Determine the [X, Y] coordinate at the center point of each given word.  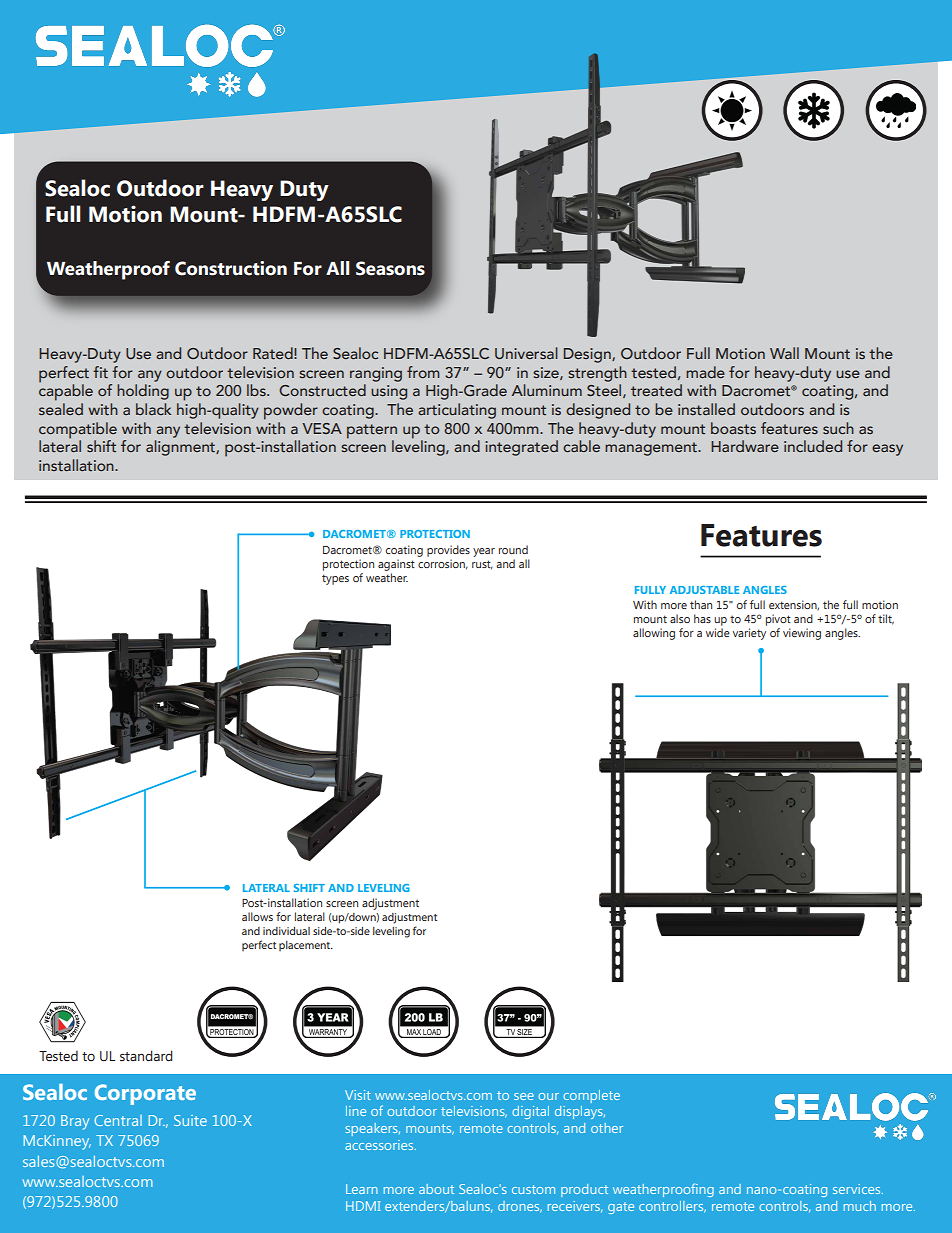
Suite [190, 1120]
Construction [231, 268]
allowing [654, 634]
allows [257, 916]
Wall [784, 353]
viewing [802, 634]
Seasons [390, 268]
